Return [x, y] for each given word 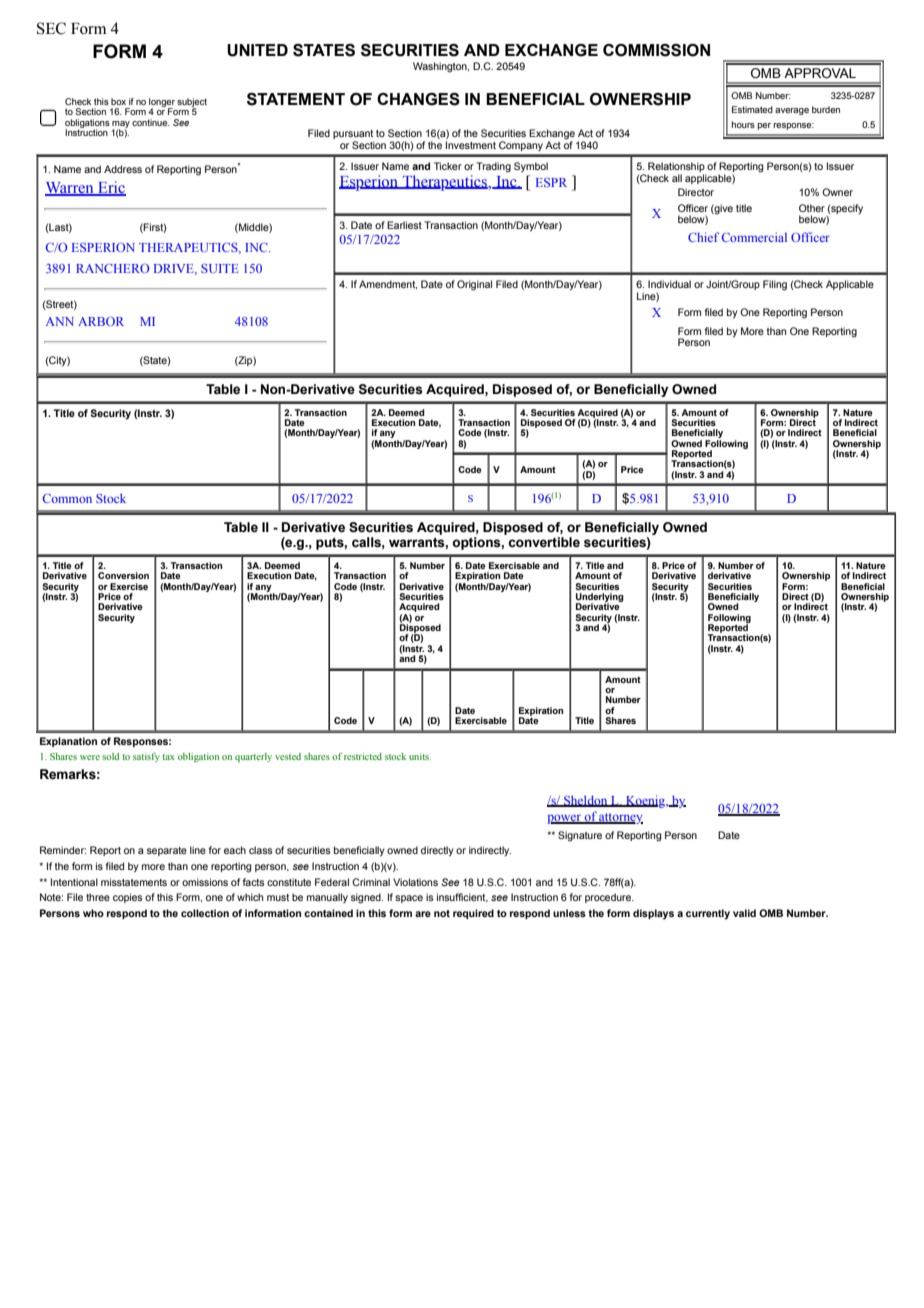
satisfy [146, 757]
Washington [441, 67]
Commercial [754, 237]
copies [128, 898]
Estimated [752, 109]
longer [162, 103]
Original [474, 285]
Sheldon [586, 801]
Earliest [404, 225]
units [420, 756]
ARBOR [101, 321]
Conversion [123, 575]
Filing [775, 285]
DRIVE [175, 269]
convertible [544, 542]
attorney [620, 818]
